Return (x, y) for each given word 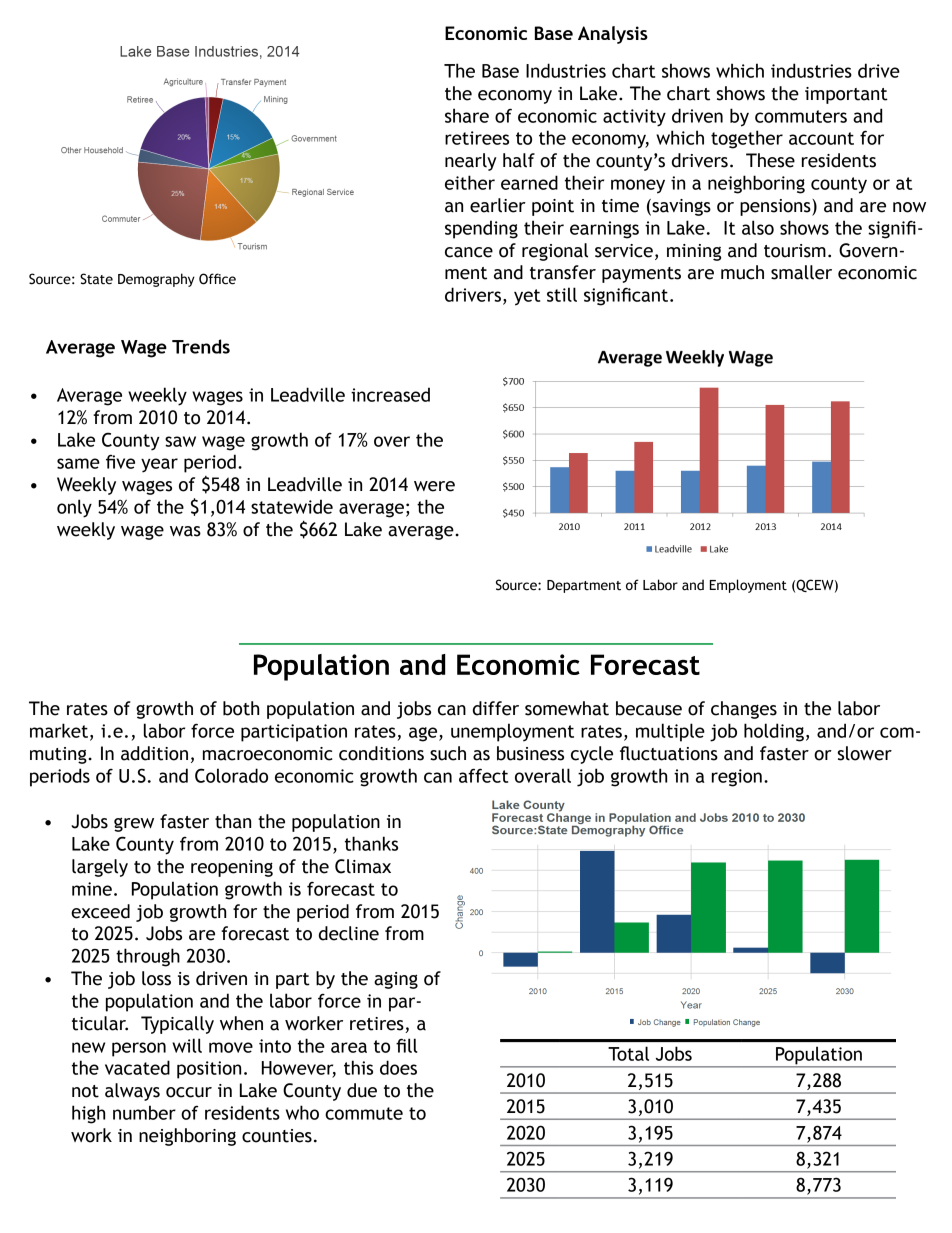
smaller (801, 272)
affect (483, 775)
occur (189, 1092)
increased (390, 394)
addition (154, 753)
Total (628, 1053)
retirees (477, 138)
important (846, 95)
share (467, 115)
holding (774, 732)
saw (180, 441)
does (398, 1067)
